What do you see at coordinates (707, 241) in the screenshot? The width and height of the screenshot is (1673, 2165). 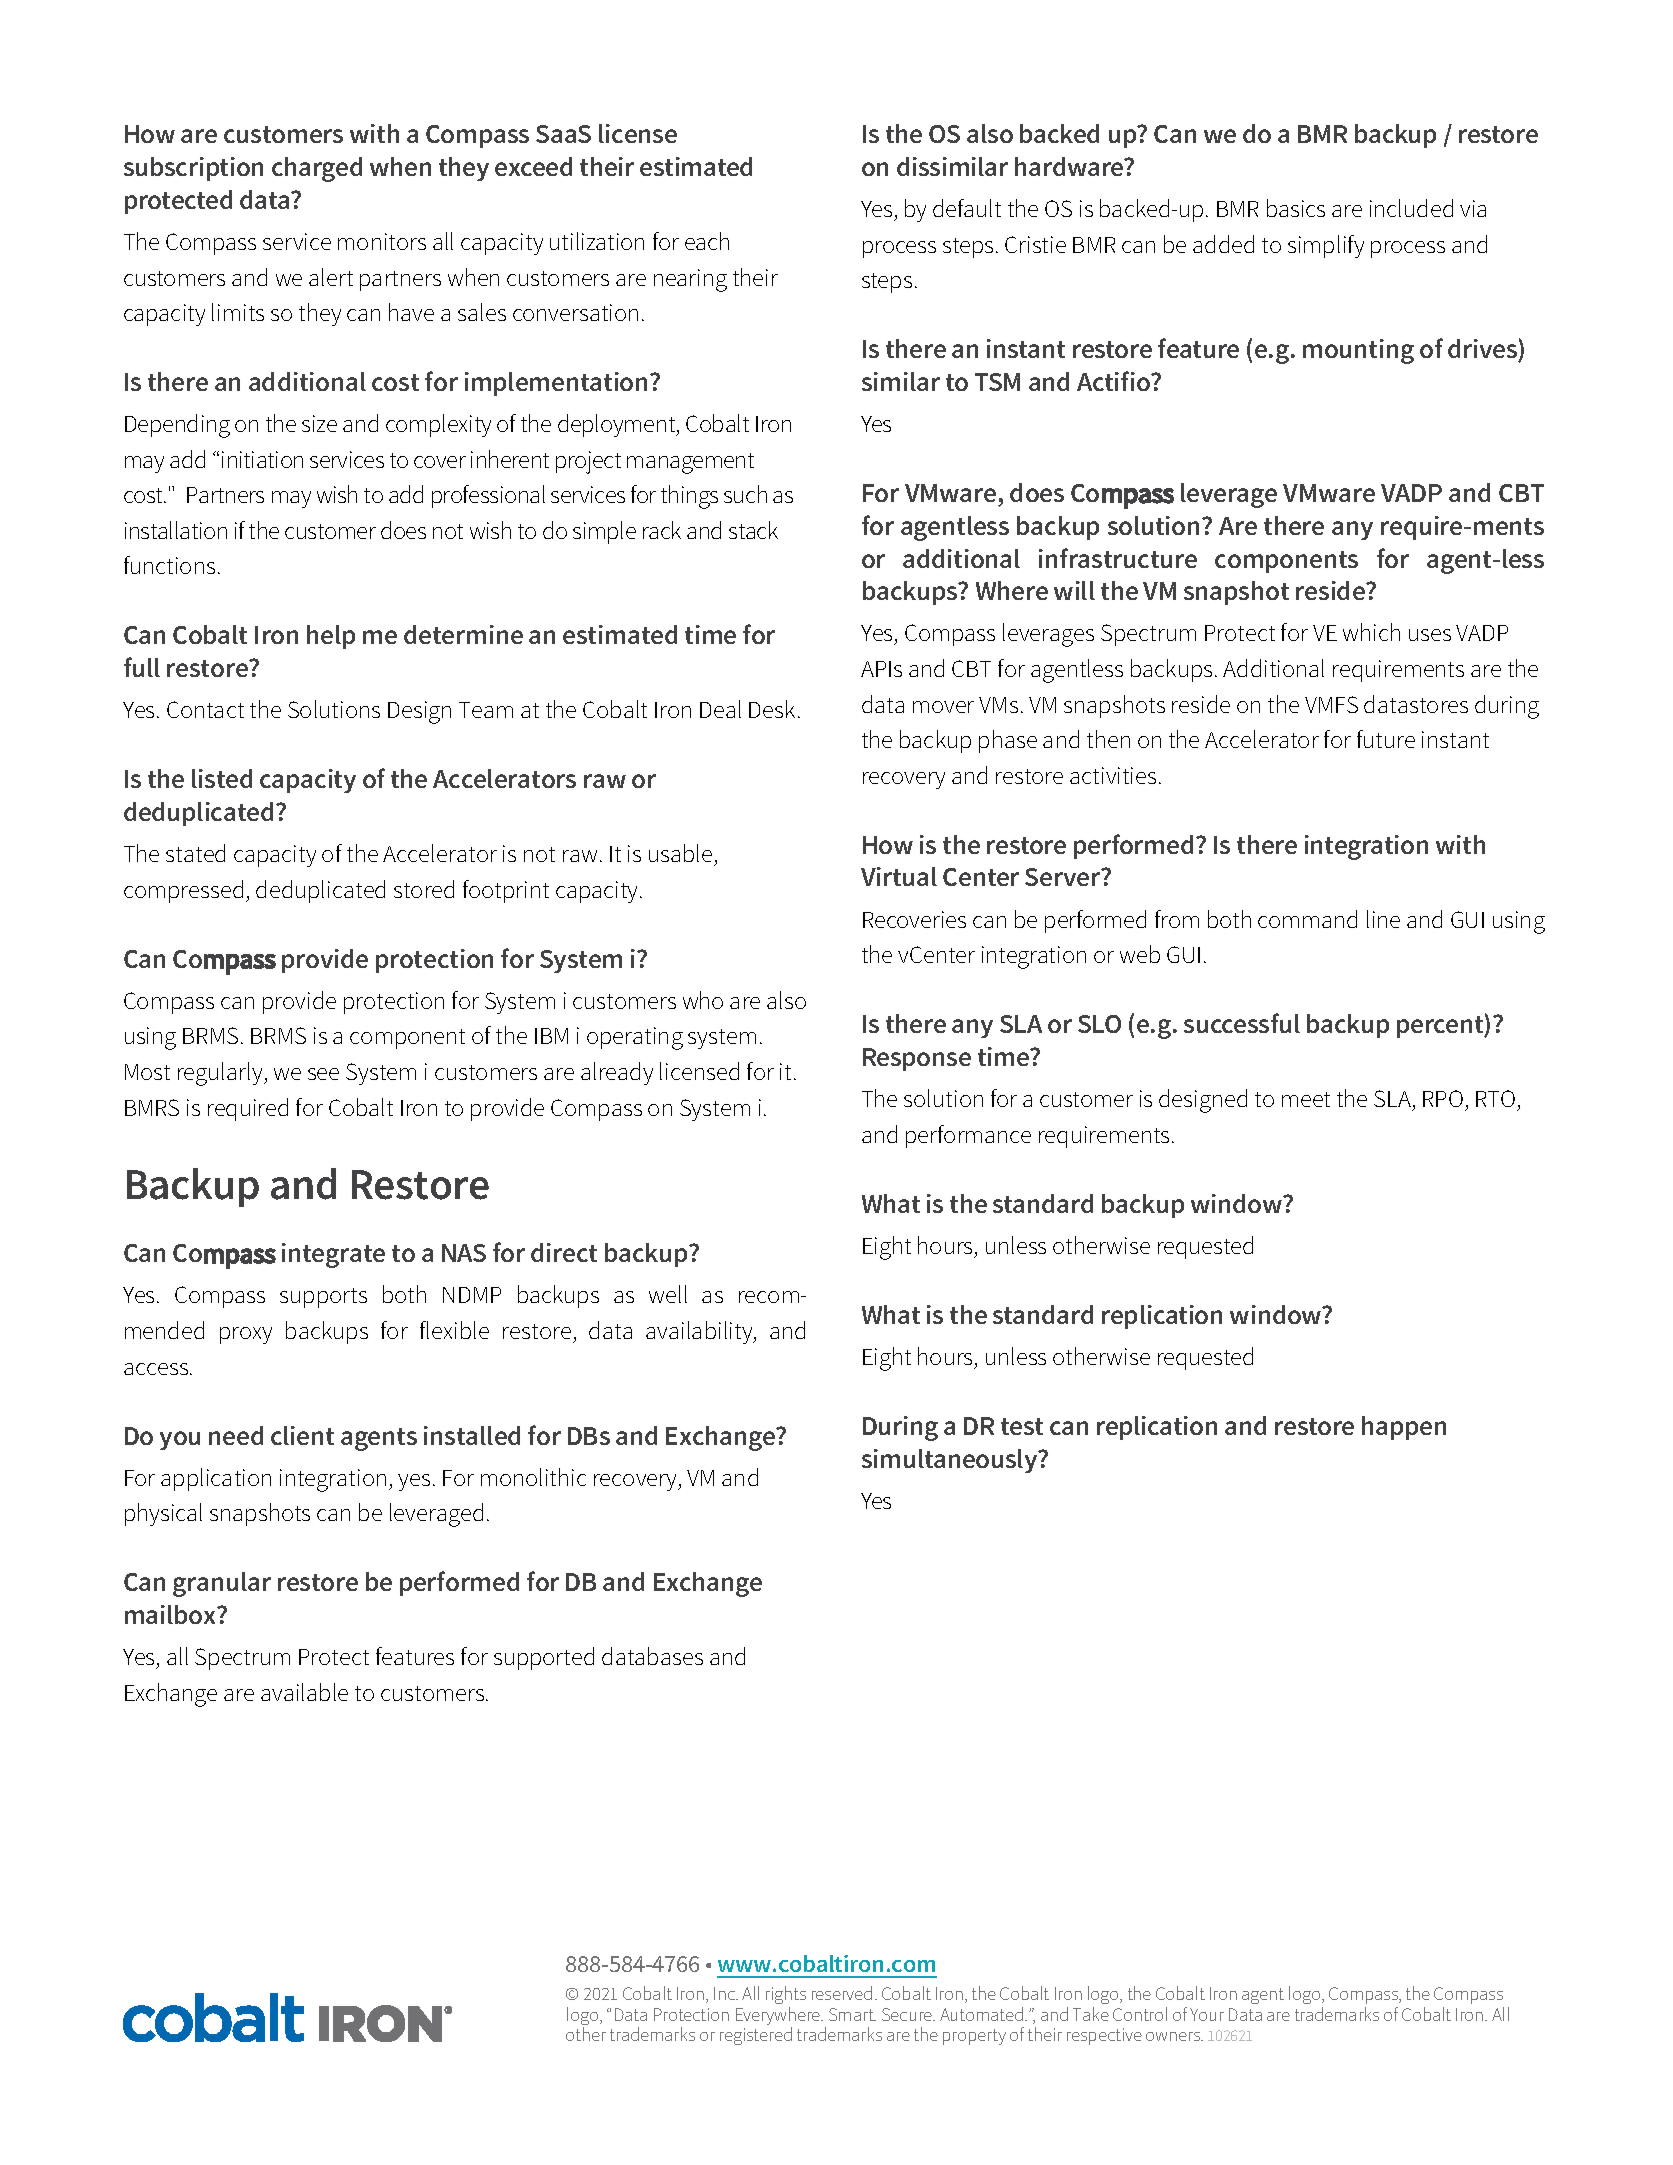 I see `each` at bounding box center [707, 241].
